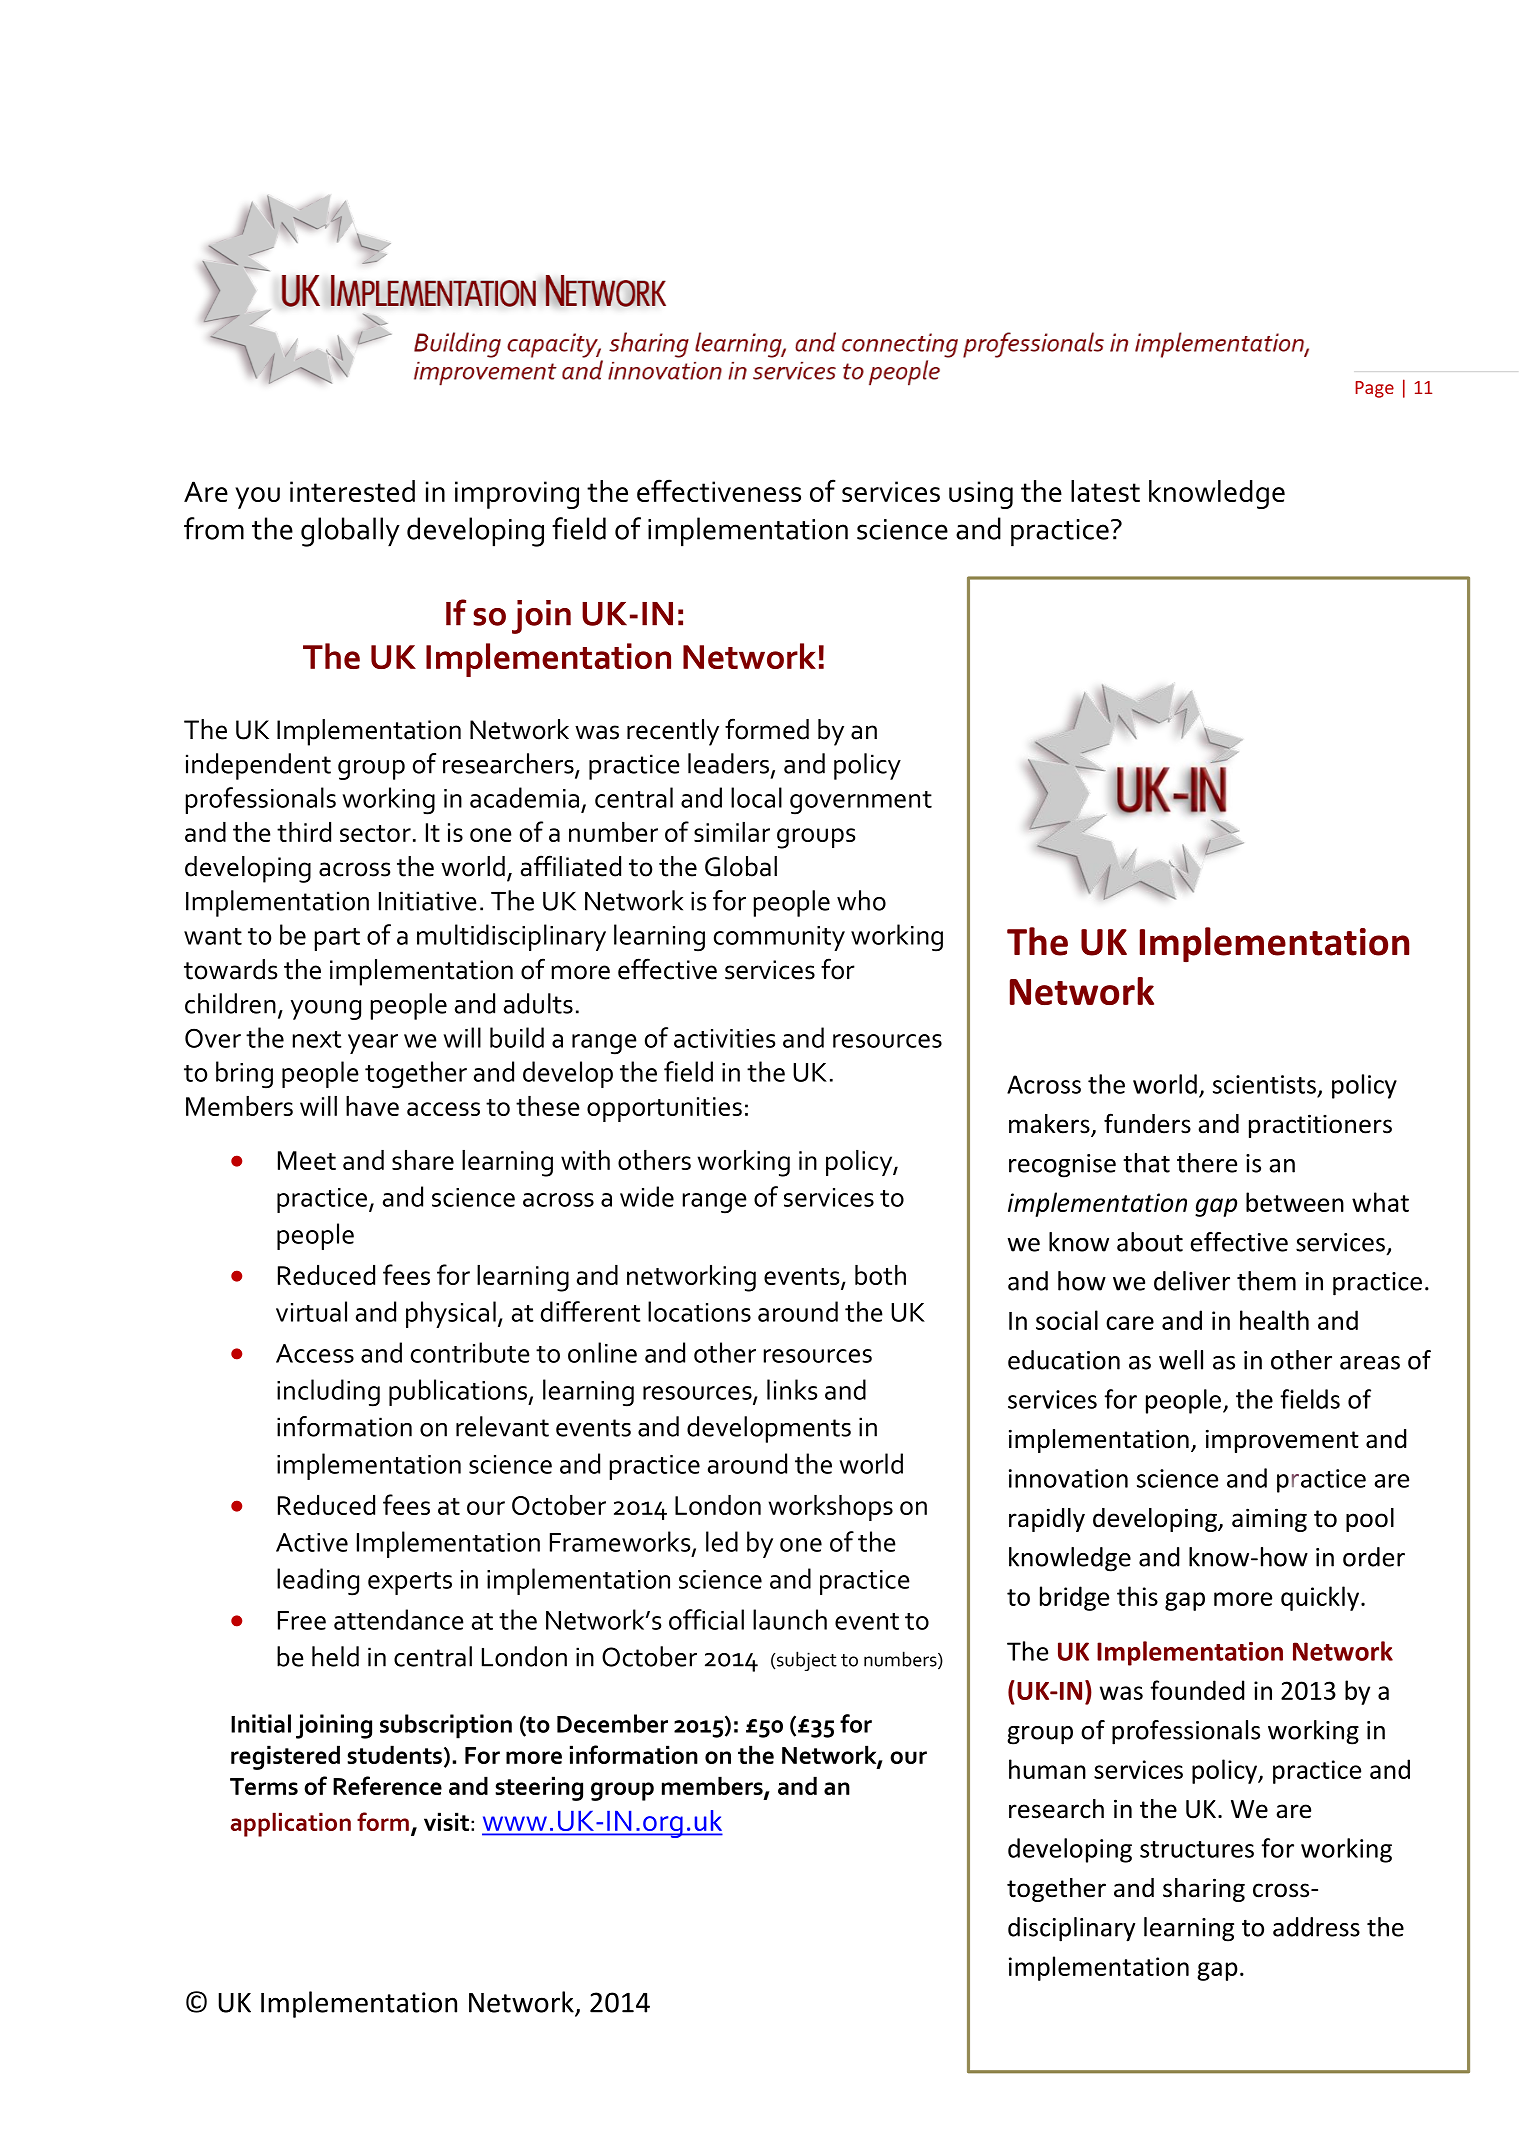  I want to click on Page, so click(1374, 389).
